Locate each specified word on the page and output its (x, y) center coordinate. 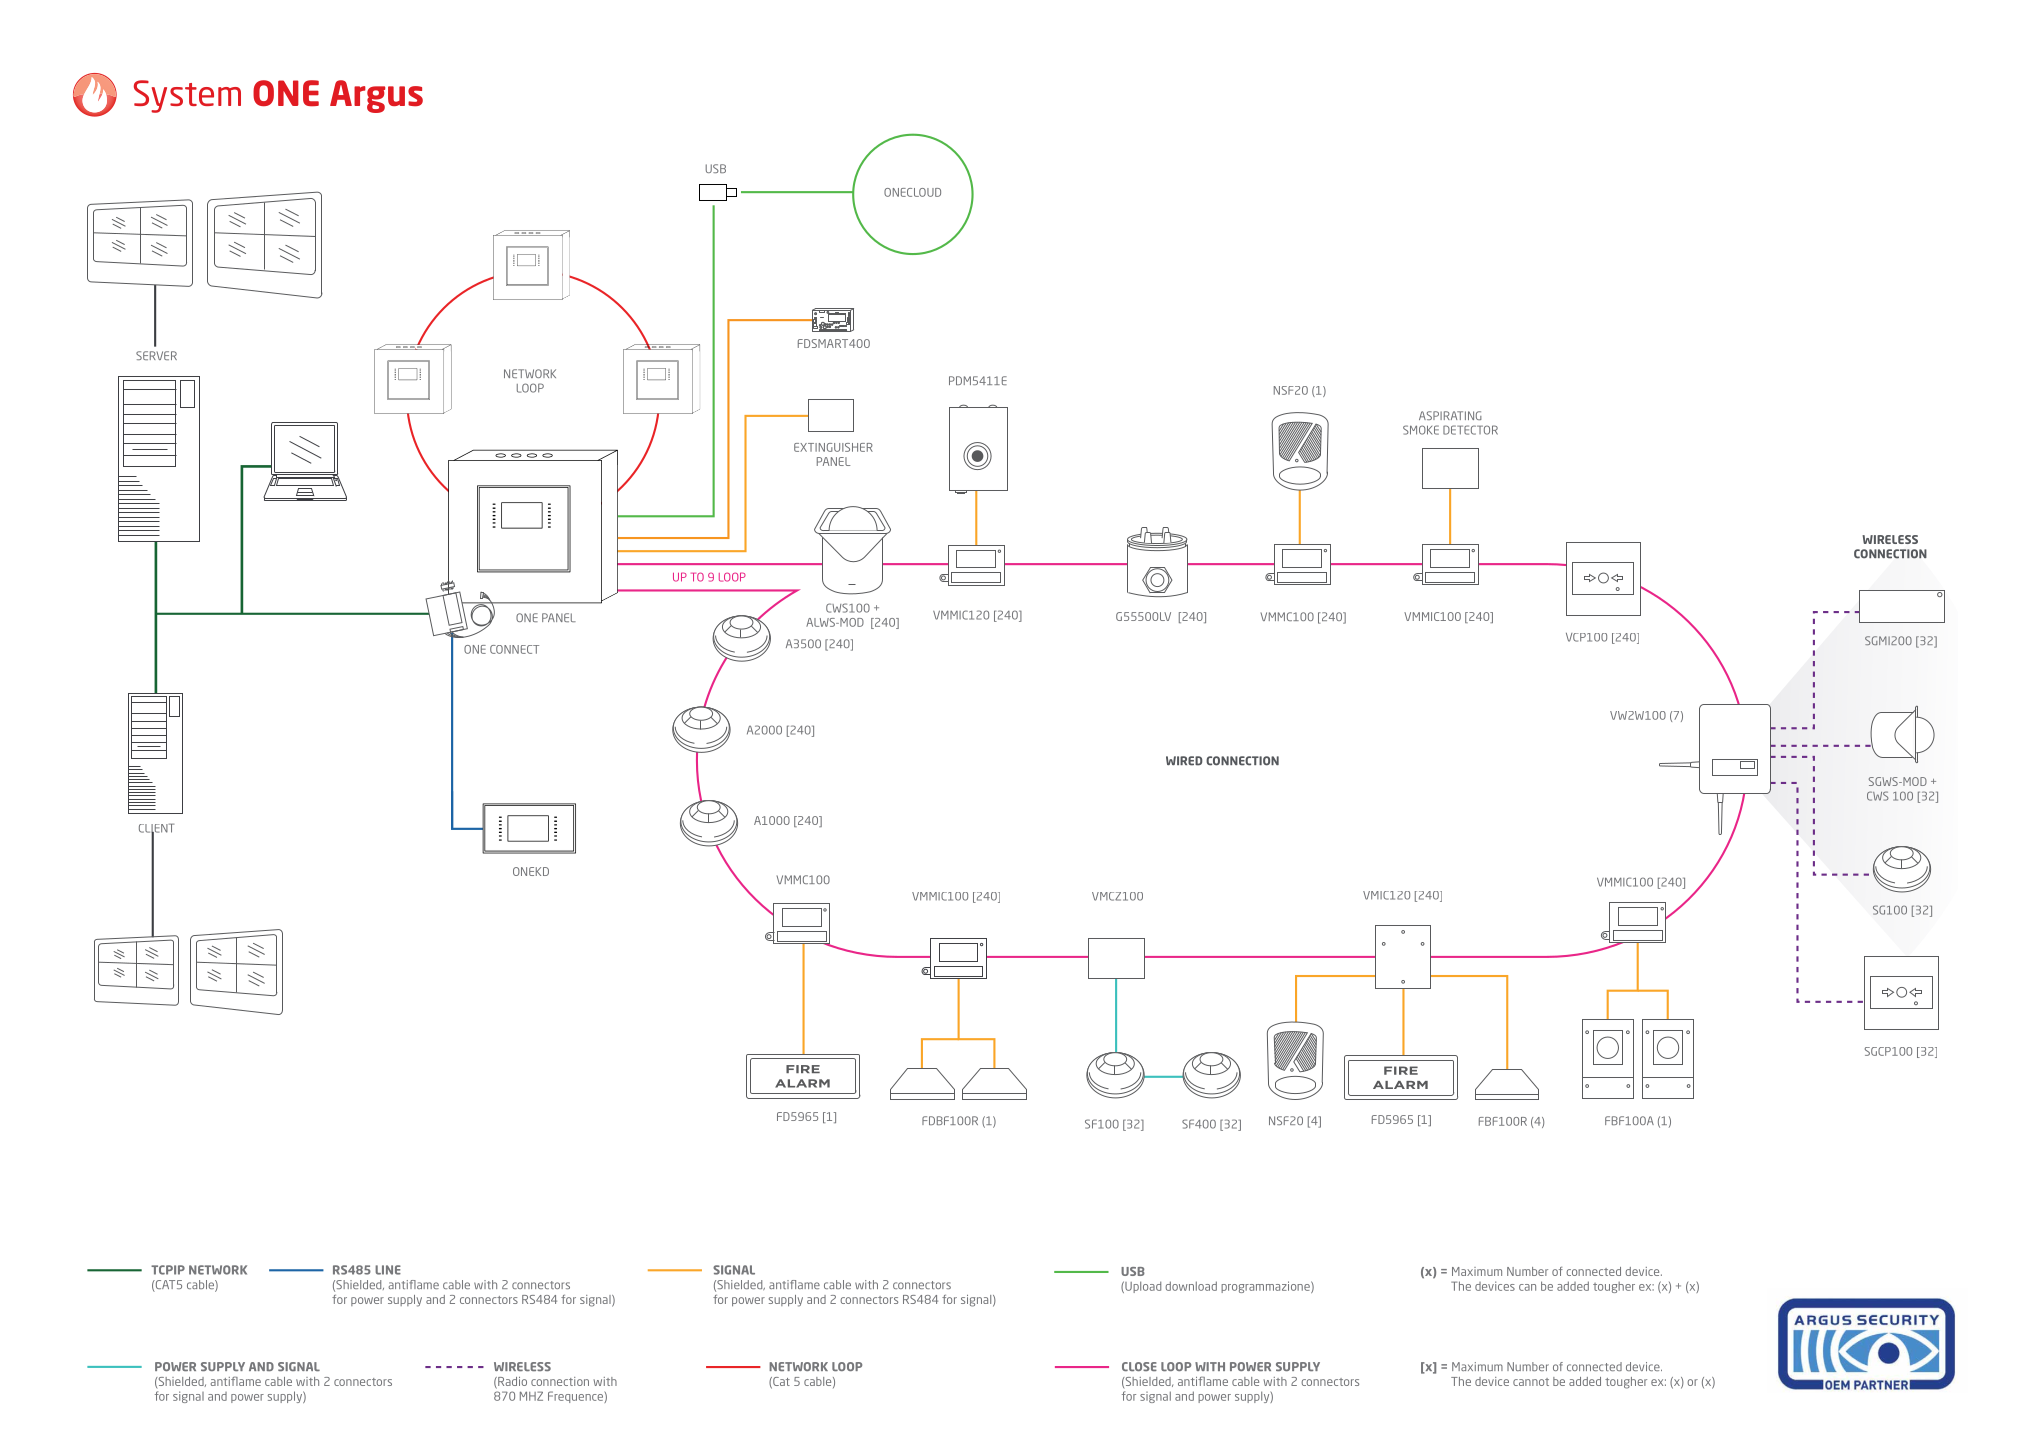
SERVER (156, 355)
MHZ (531, 1396)
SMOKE (1421, 430)
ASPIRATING (1450, 415)
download (1191, 1286)
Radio (511, 1382)
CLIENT (156, 829)
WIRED (1184, 761)
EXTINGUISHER (833, 447)
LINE (388, 1270)
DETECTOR (1470, 430)
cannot (1531, 1382)
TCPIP (168, 1270)
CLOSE (1139, 1366)
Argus (376, 96)
